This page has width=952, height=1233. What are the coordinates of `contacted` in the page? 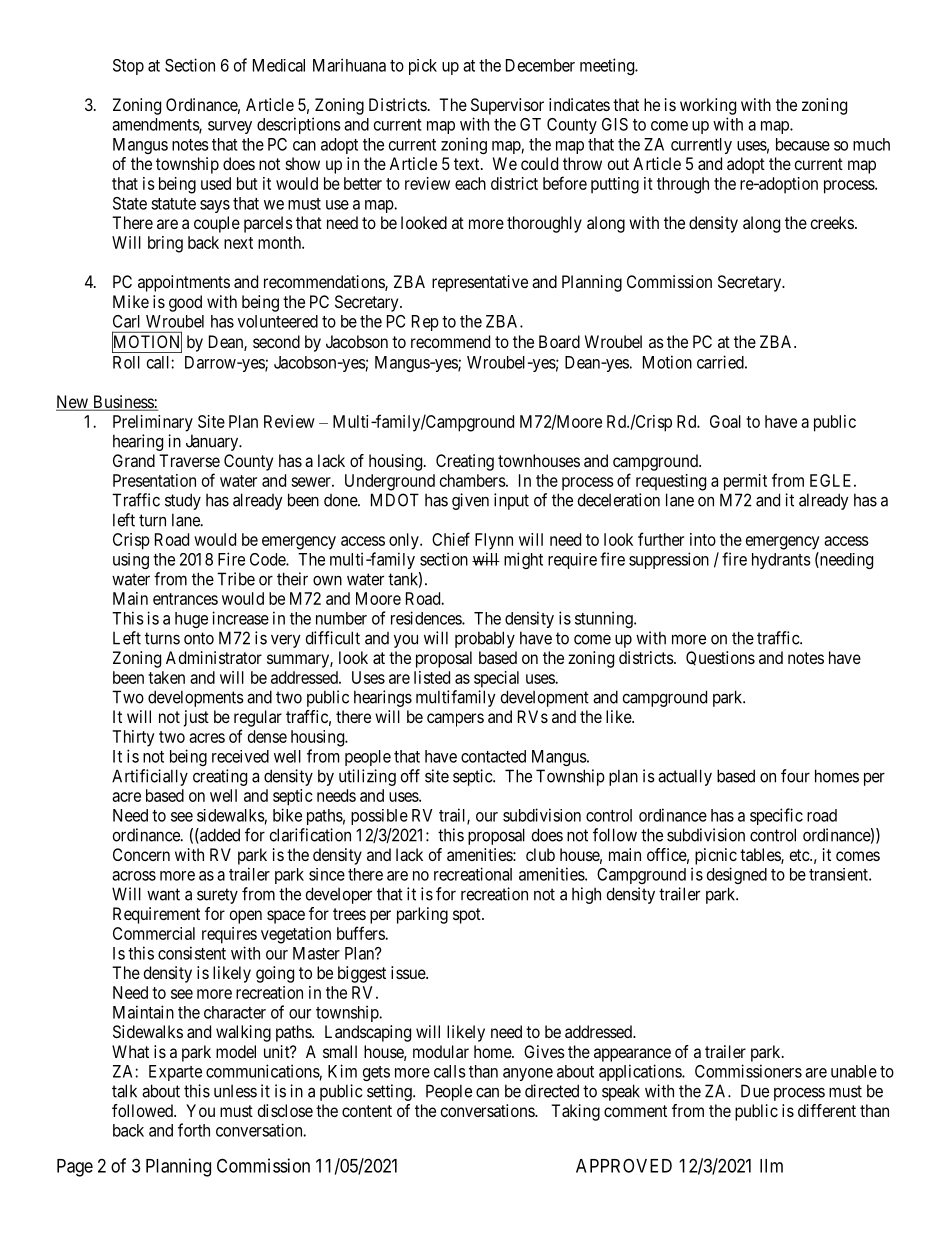 It's located at (493, 756).
